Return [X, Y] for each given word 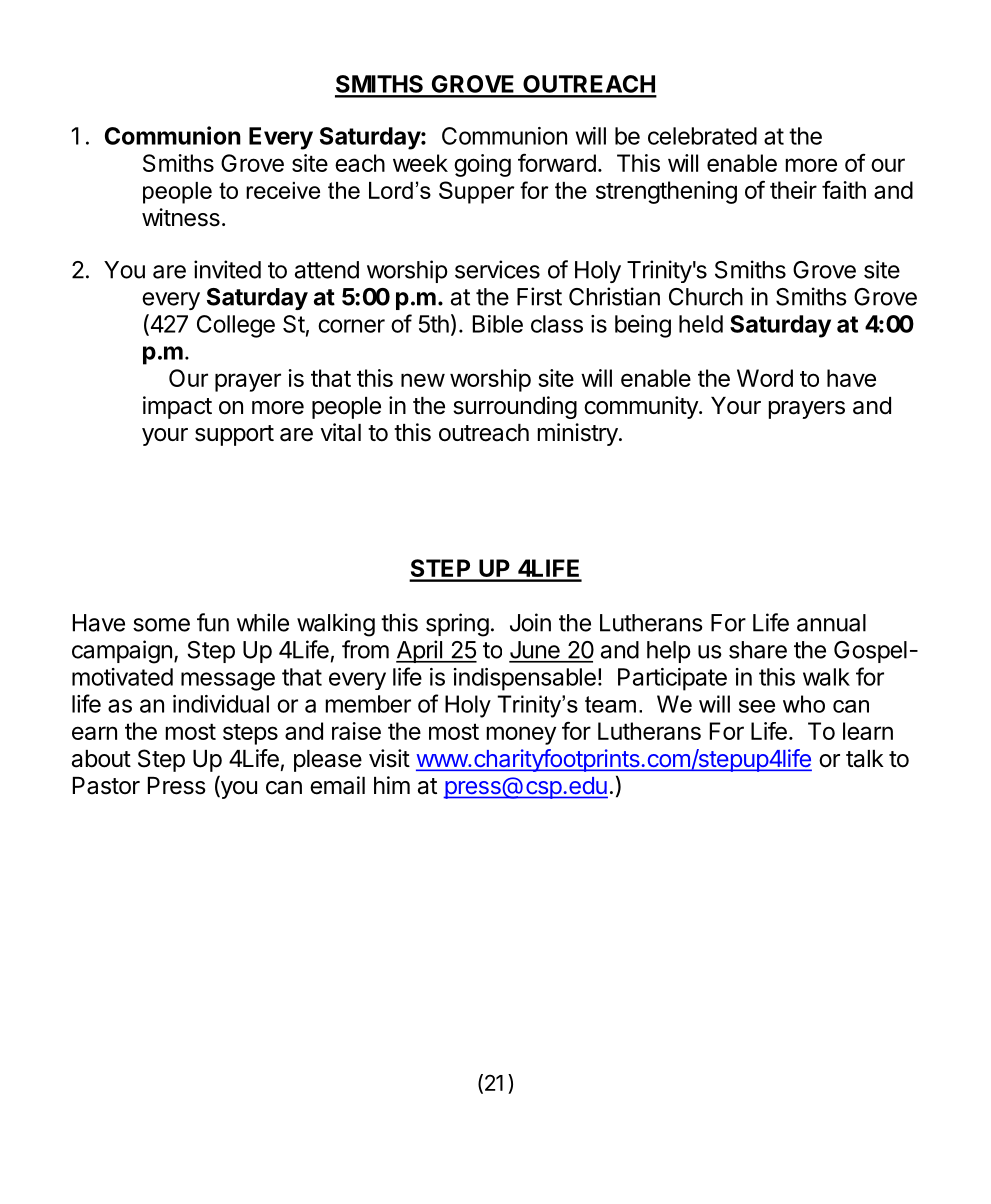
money [521, 735]
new [423, 380]
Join [530, 622]
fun [213, 622]
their [793, 190]
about [101, 759]
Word [765, 378]
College [236, 326]
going [482, 165]
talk [865, 759]
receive [283, 190]
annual [831, 623]
